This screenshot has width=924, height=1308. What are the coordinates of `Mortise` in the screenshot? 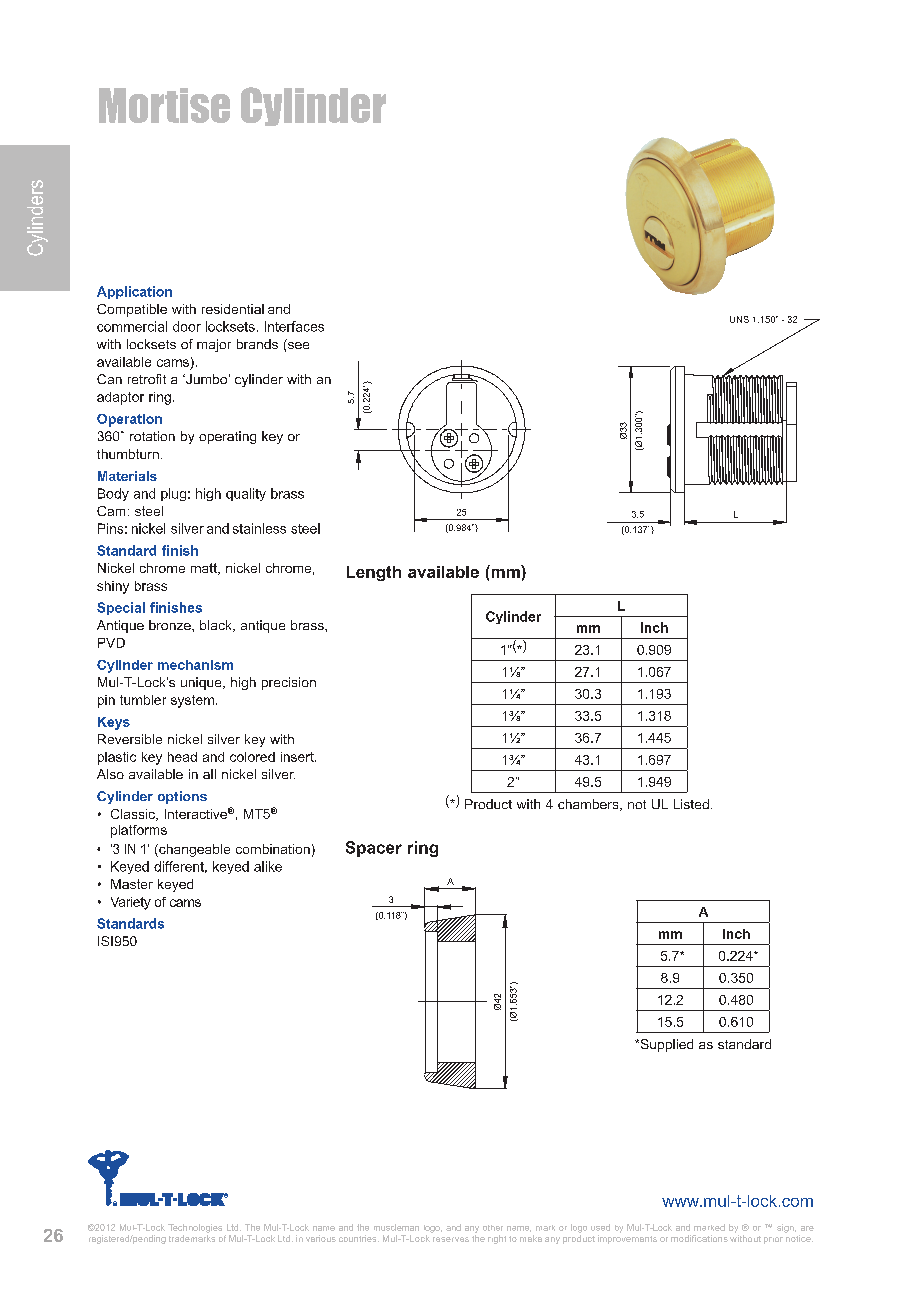 It's located at (164, 105).
